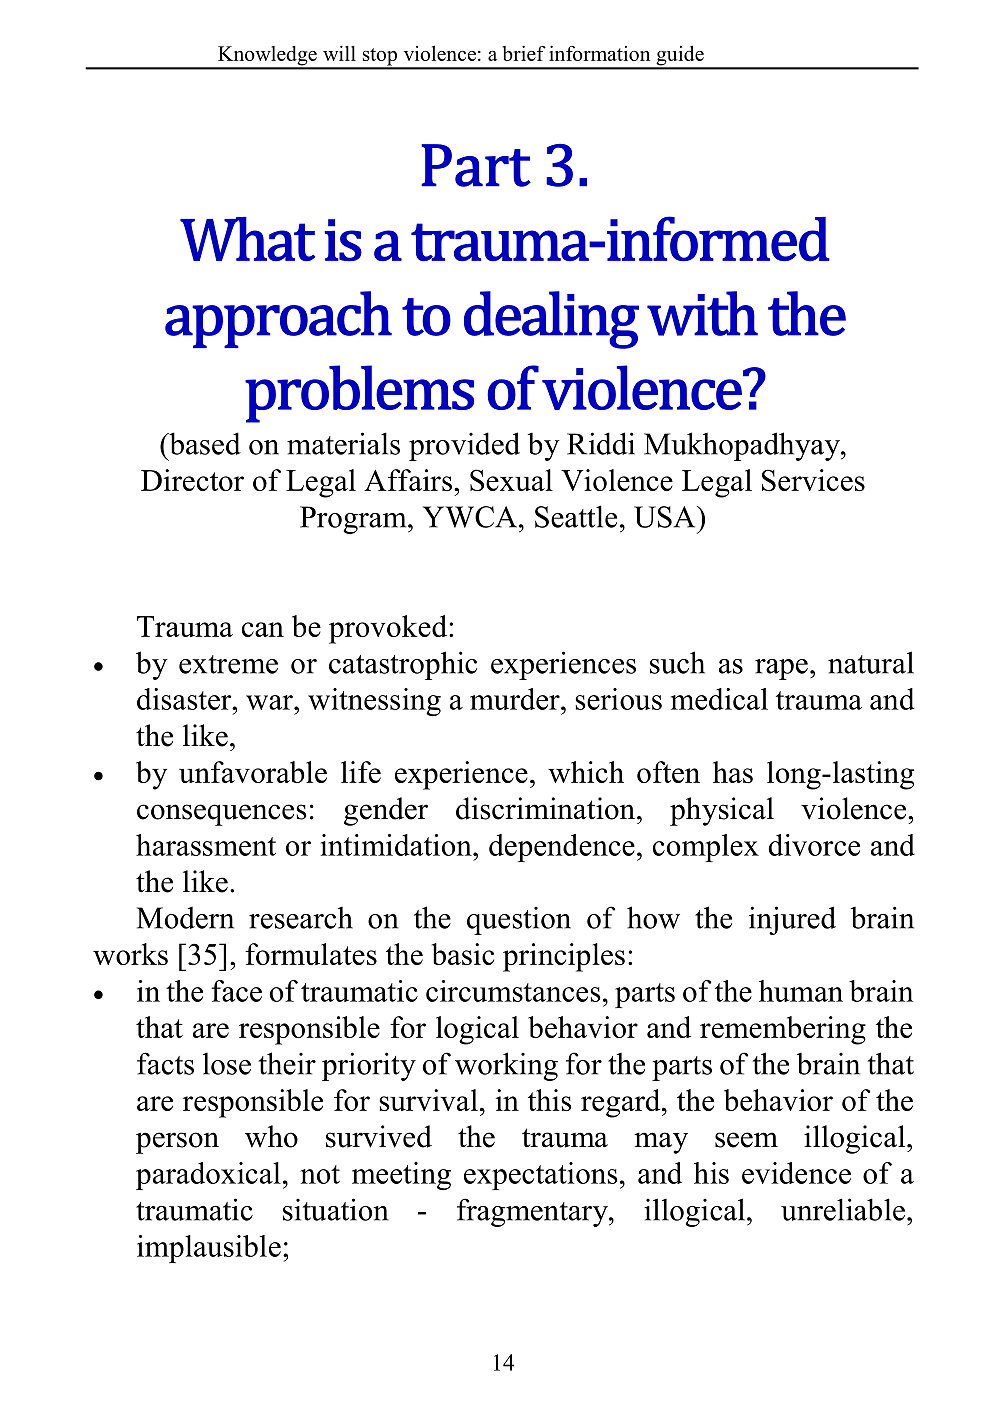 Image resolution: width=1006 pixels, height=1428 pixels. I want to click on Sexual, so click(511, 480).
